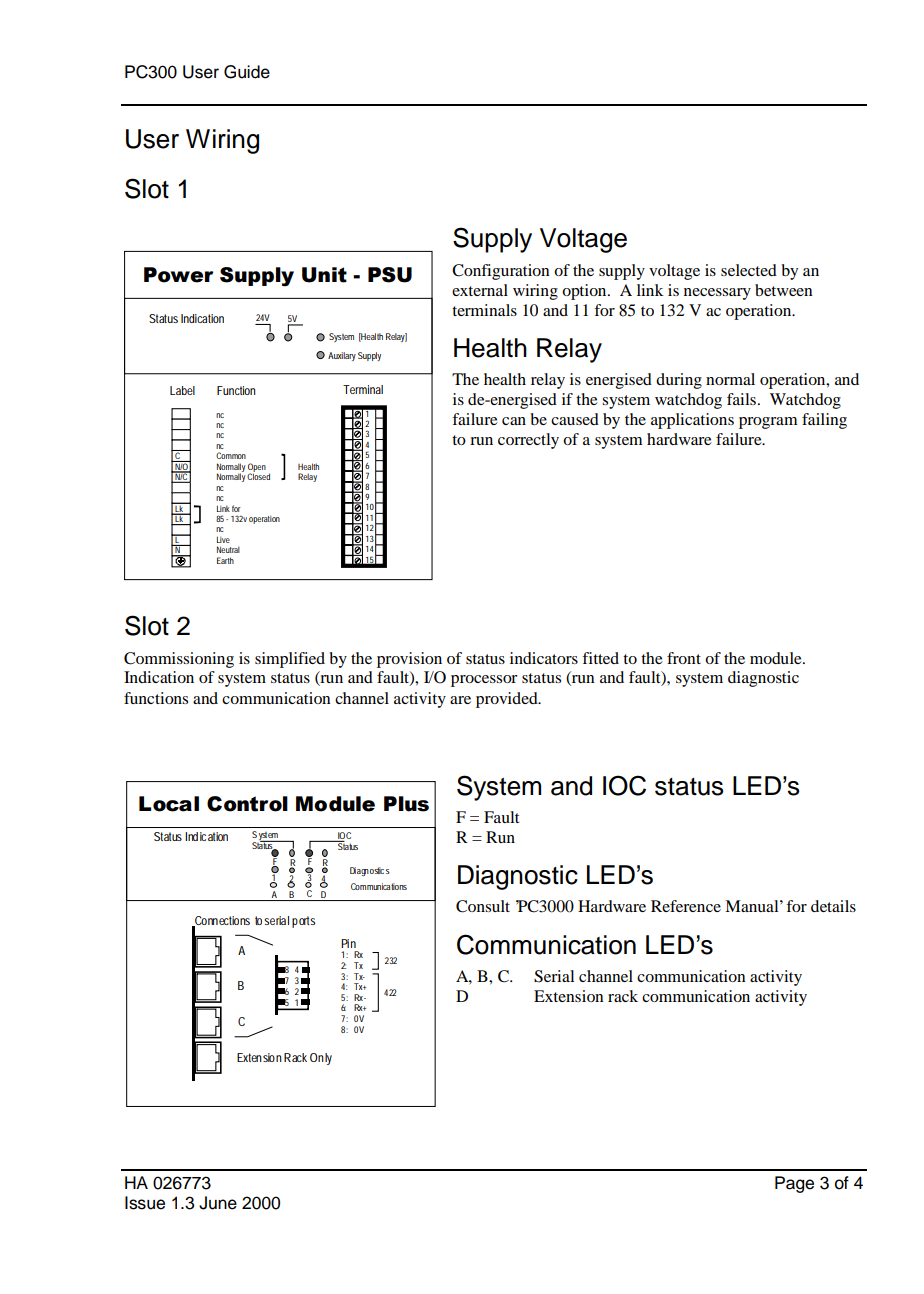 Image resolution: width=924 pixels, height=1294 pixels. Describe the element at coordinates (182, 390) in the image. I see `Label` at that location.
